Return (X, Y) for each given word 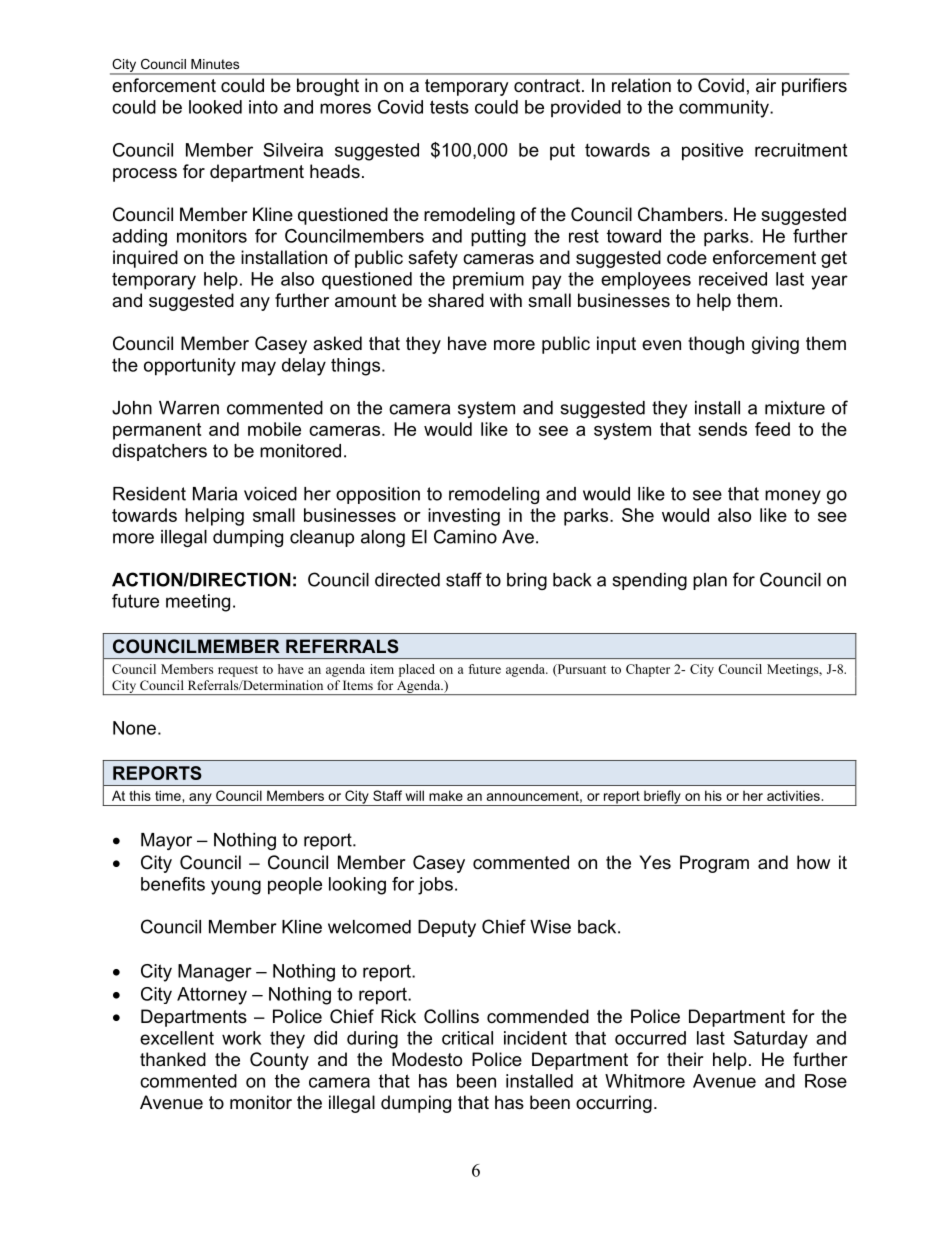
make (446, 795)
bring (527, 581)
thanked (173, 1059)
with (506, 300)
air (766, 85)
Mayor (166, 841)
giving (775, 345)
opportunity (190, 367)
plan (710, 581)
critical (467, 1038)
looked (215, 107)
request (238, 671)
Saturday (771, 1040)
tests (449, 107)
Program (714, 864)
